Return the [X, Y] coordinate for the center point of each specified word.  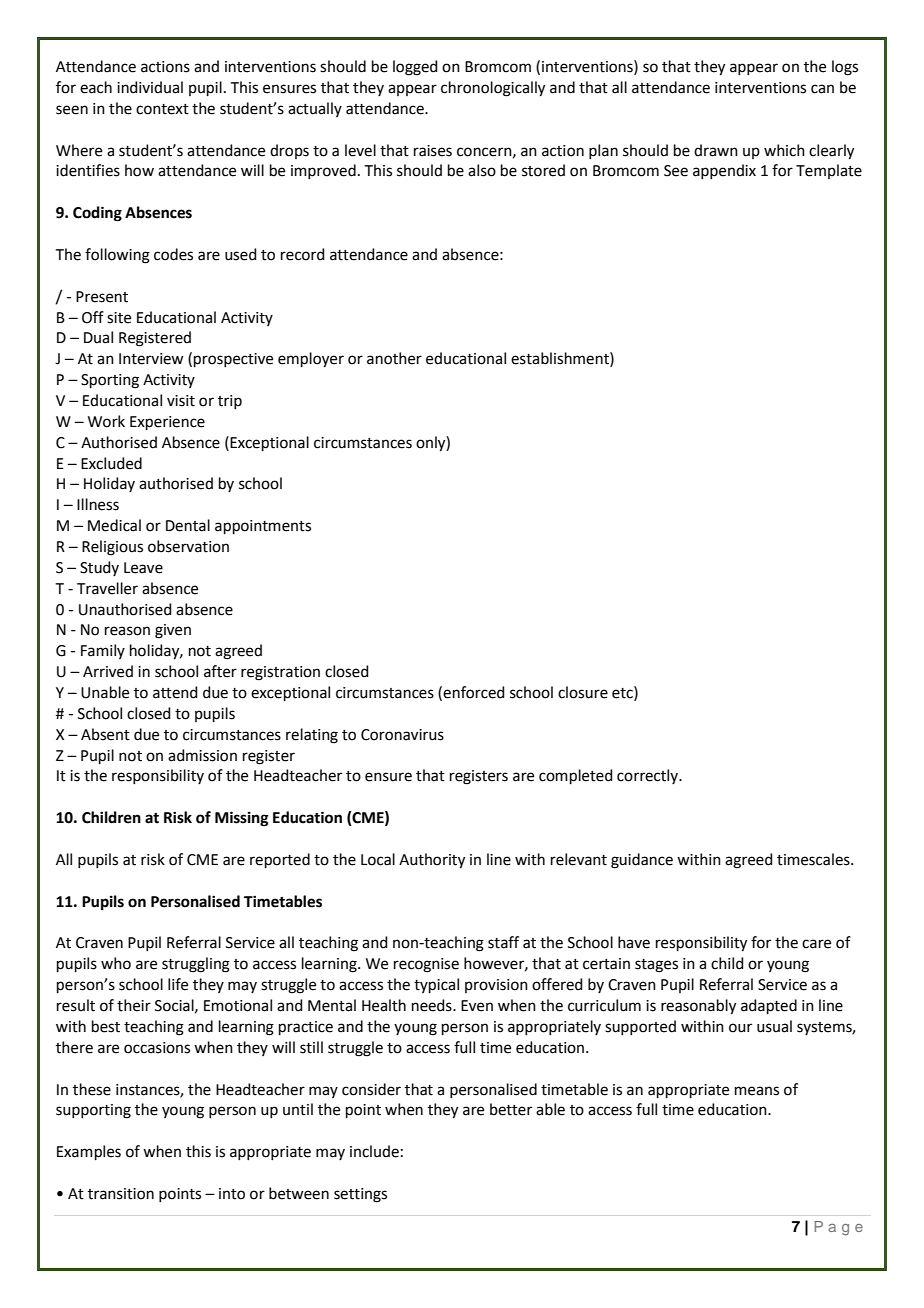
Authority [432, 861]
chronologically [493, 89]
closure [583, 692]
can [822, 89]
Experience [167, 423]
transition [121, 1194]
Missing [242, 819]
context [162, 109]
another [394, 358]
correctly [649, 776]
